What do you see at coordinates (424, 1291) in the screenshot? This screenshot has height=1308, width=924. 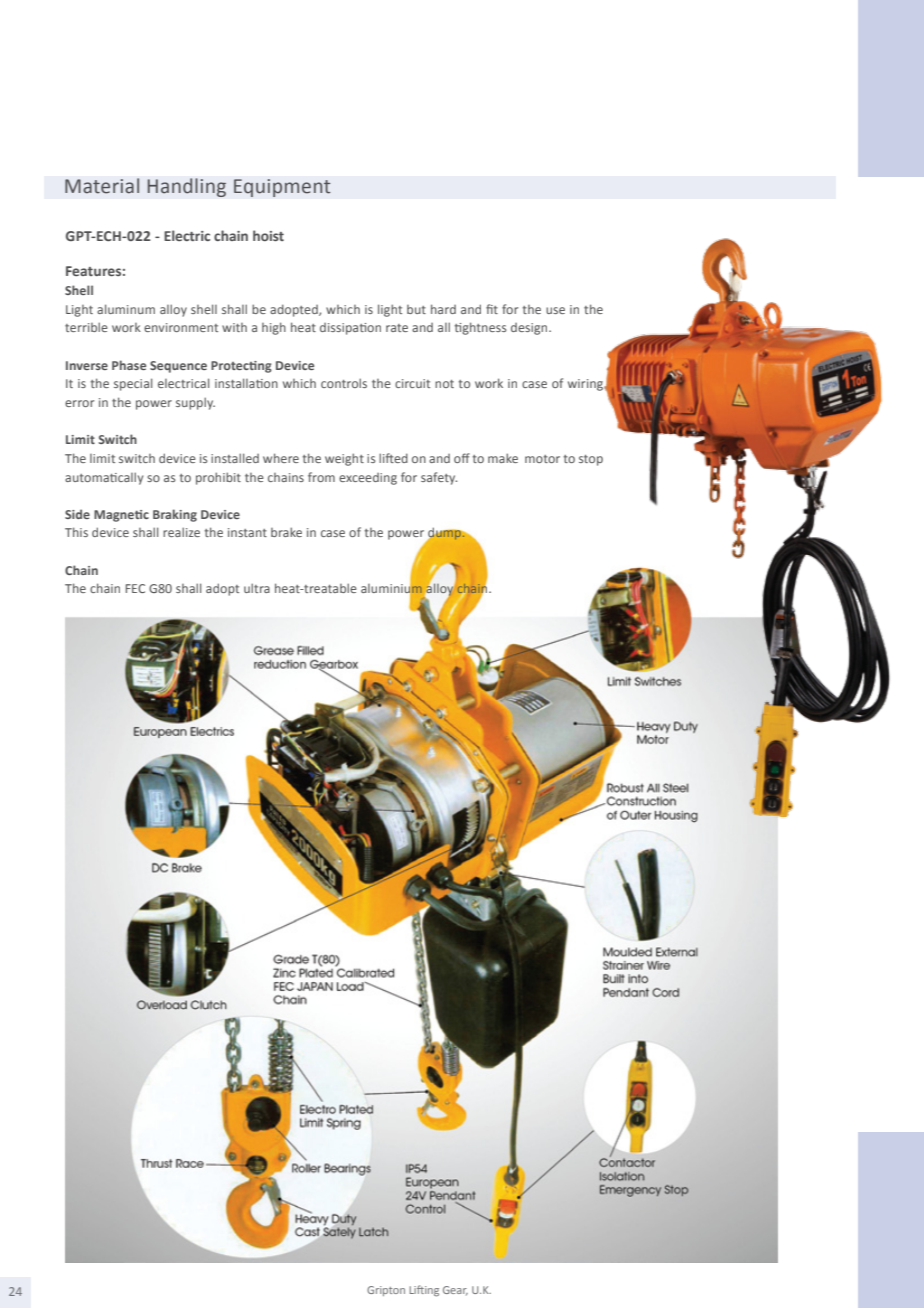 I see `Lifting` at bounding box center [424, 1291].
